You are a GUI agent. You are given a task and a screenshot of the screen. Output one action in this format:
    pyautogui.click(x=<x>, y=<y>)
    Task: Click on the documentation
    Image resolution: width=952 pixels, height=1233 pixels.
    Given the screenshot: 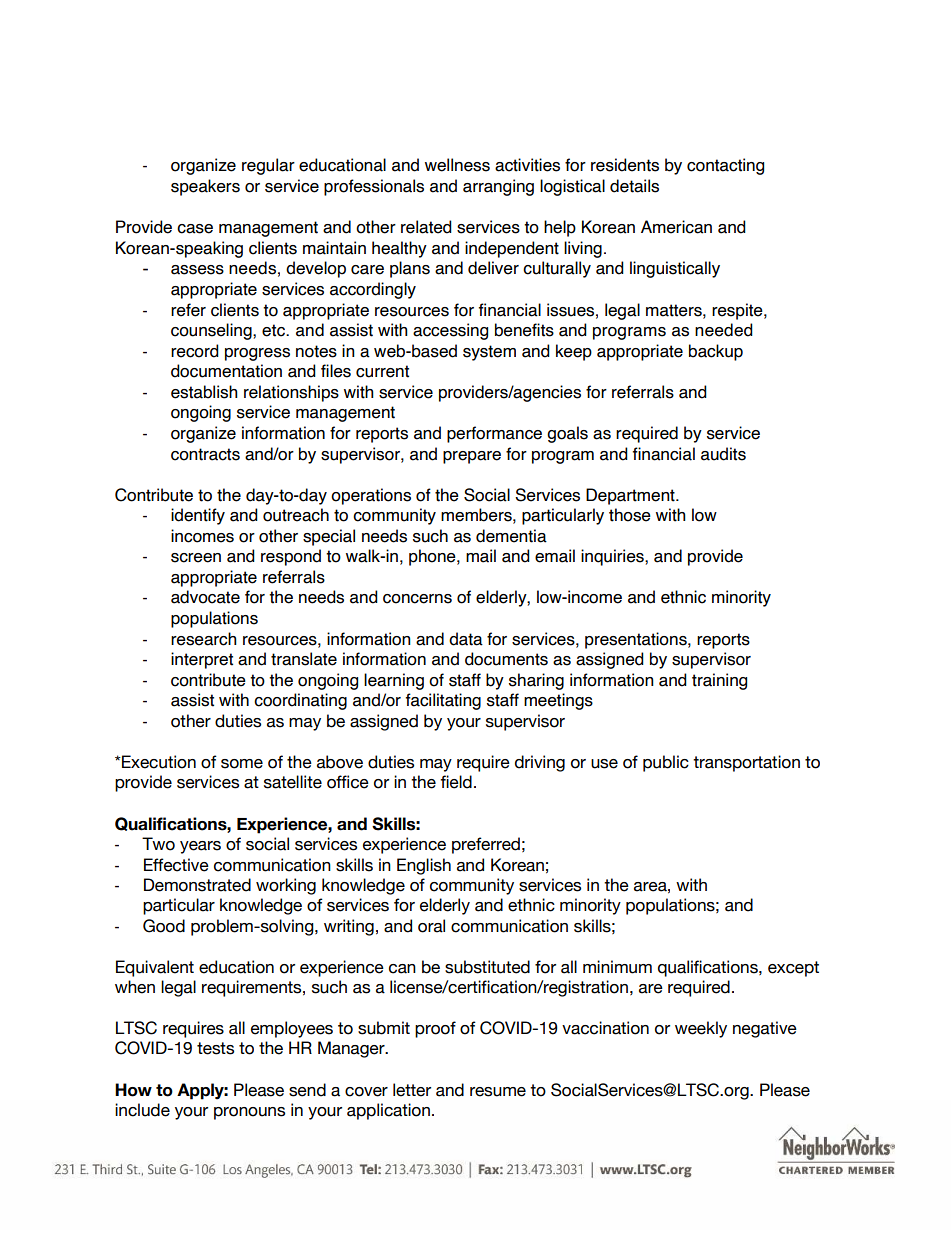 What is the action you would take?
    pyautogui.click(x=226, y=371)
